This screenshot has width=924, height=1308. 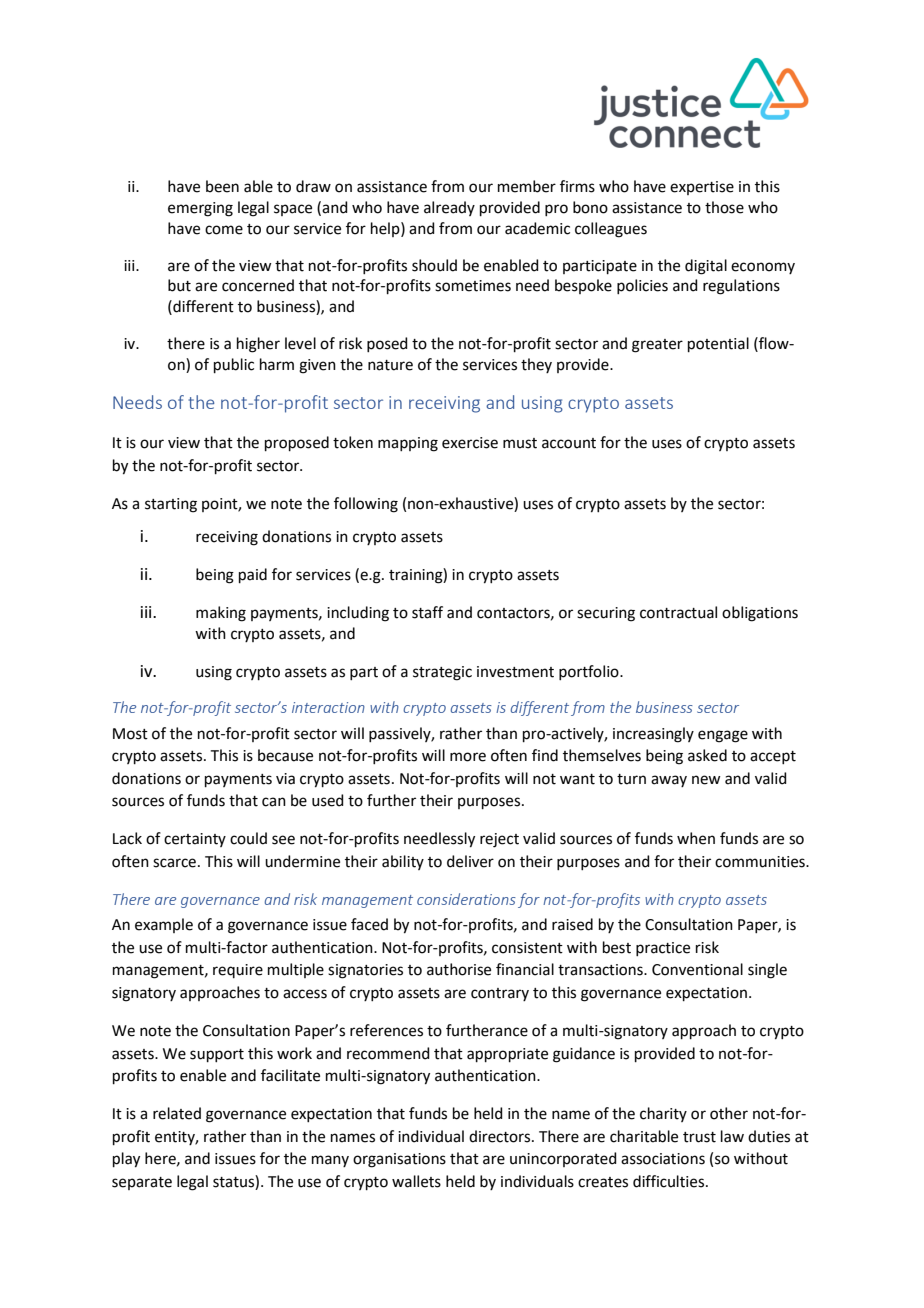 What do you see at coordinates (449, 208) in the screenshot?
I see `already` at bounding box center [449, 208].
